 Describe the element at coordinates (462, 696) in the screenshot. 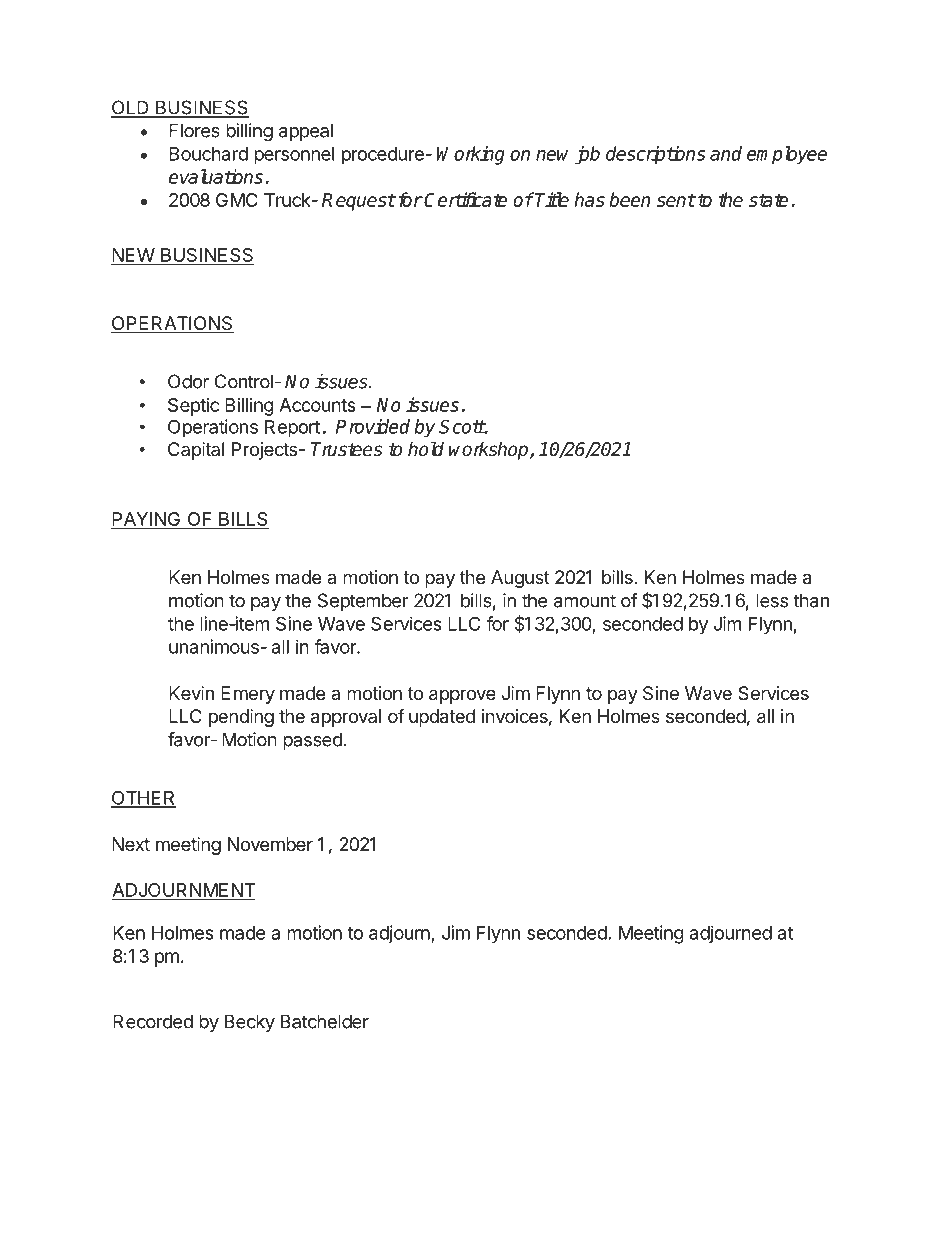

I see `approve` at that location.
